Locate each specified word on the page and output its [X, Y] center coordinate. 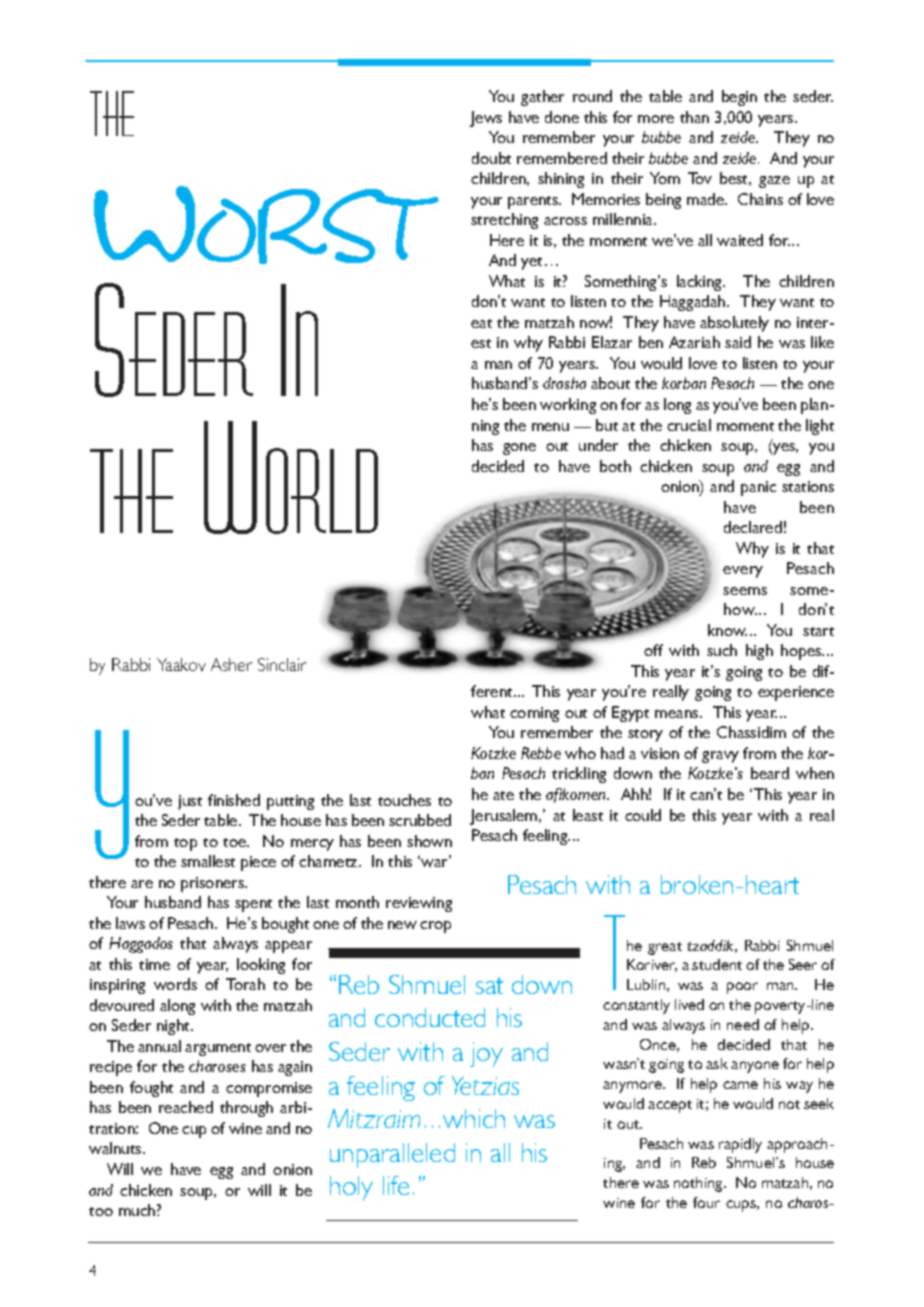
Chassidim [751, 732]
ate [503, 795]
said [738, 342]
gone [519, 449]
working [568, 406]
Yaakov [181, 664]
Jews [486, 119]
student [717, 964]
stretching [504, 221]
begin [739, 98]
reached [186, 1107]
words [175, 984]
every [743, 572]
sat [489, 985]
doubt [491, 158]
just [190, 802]
